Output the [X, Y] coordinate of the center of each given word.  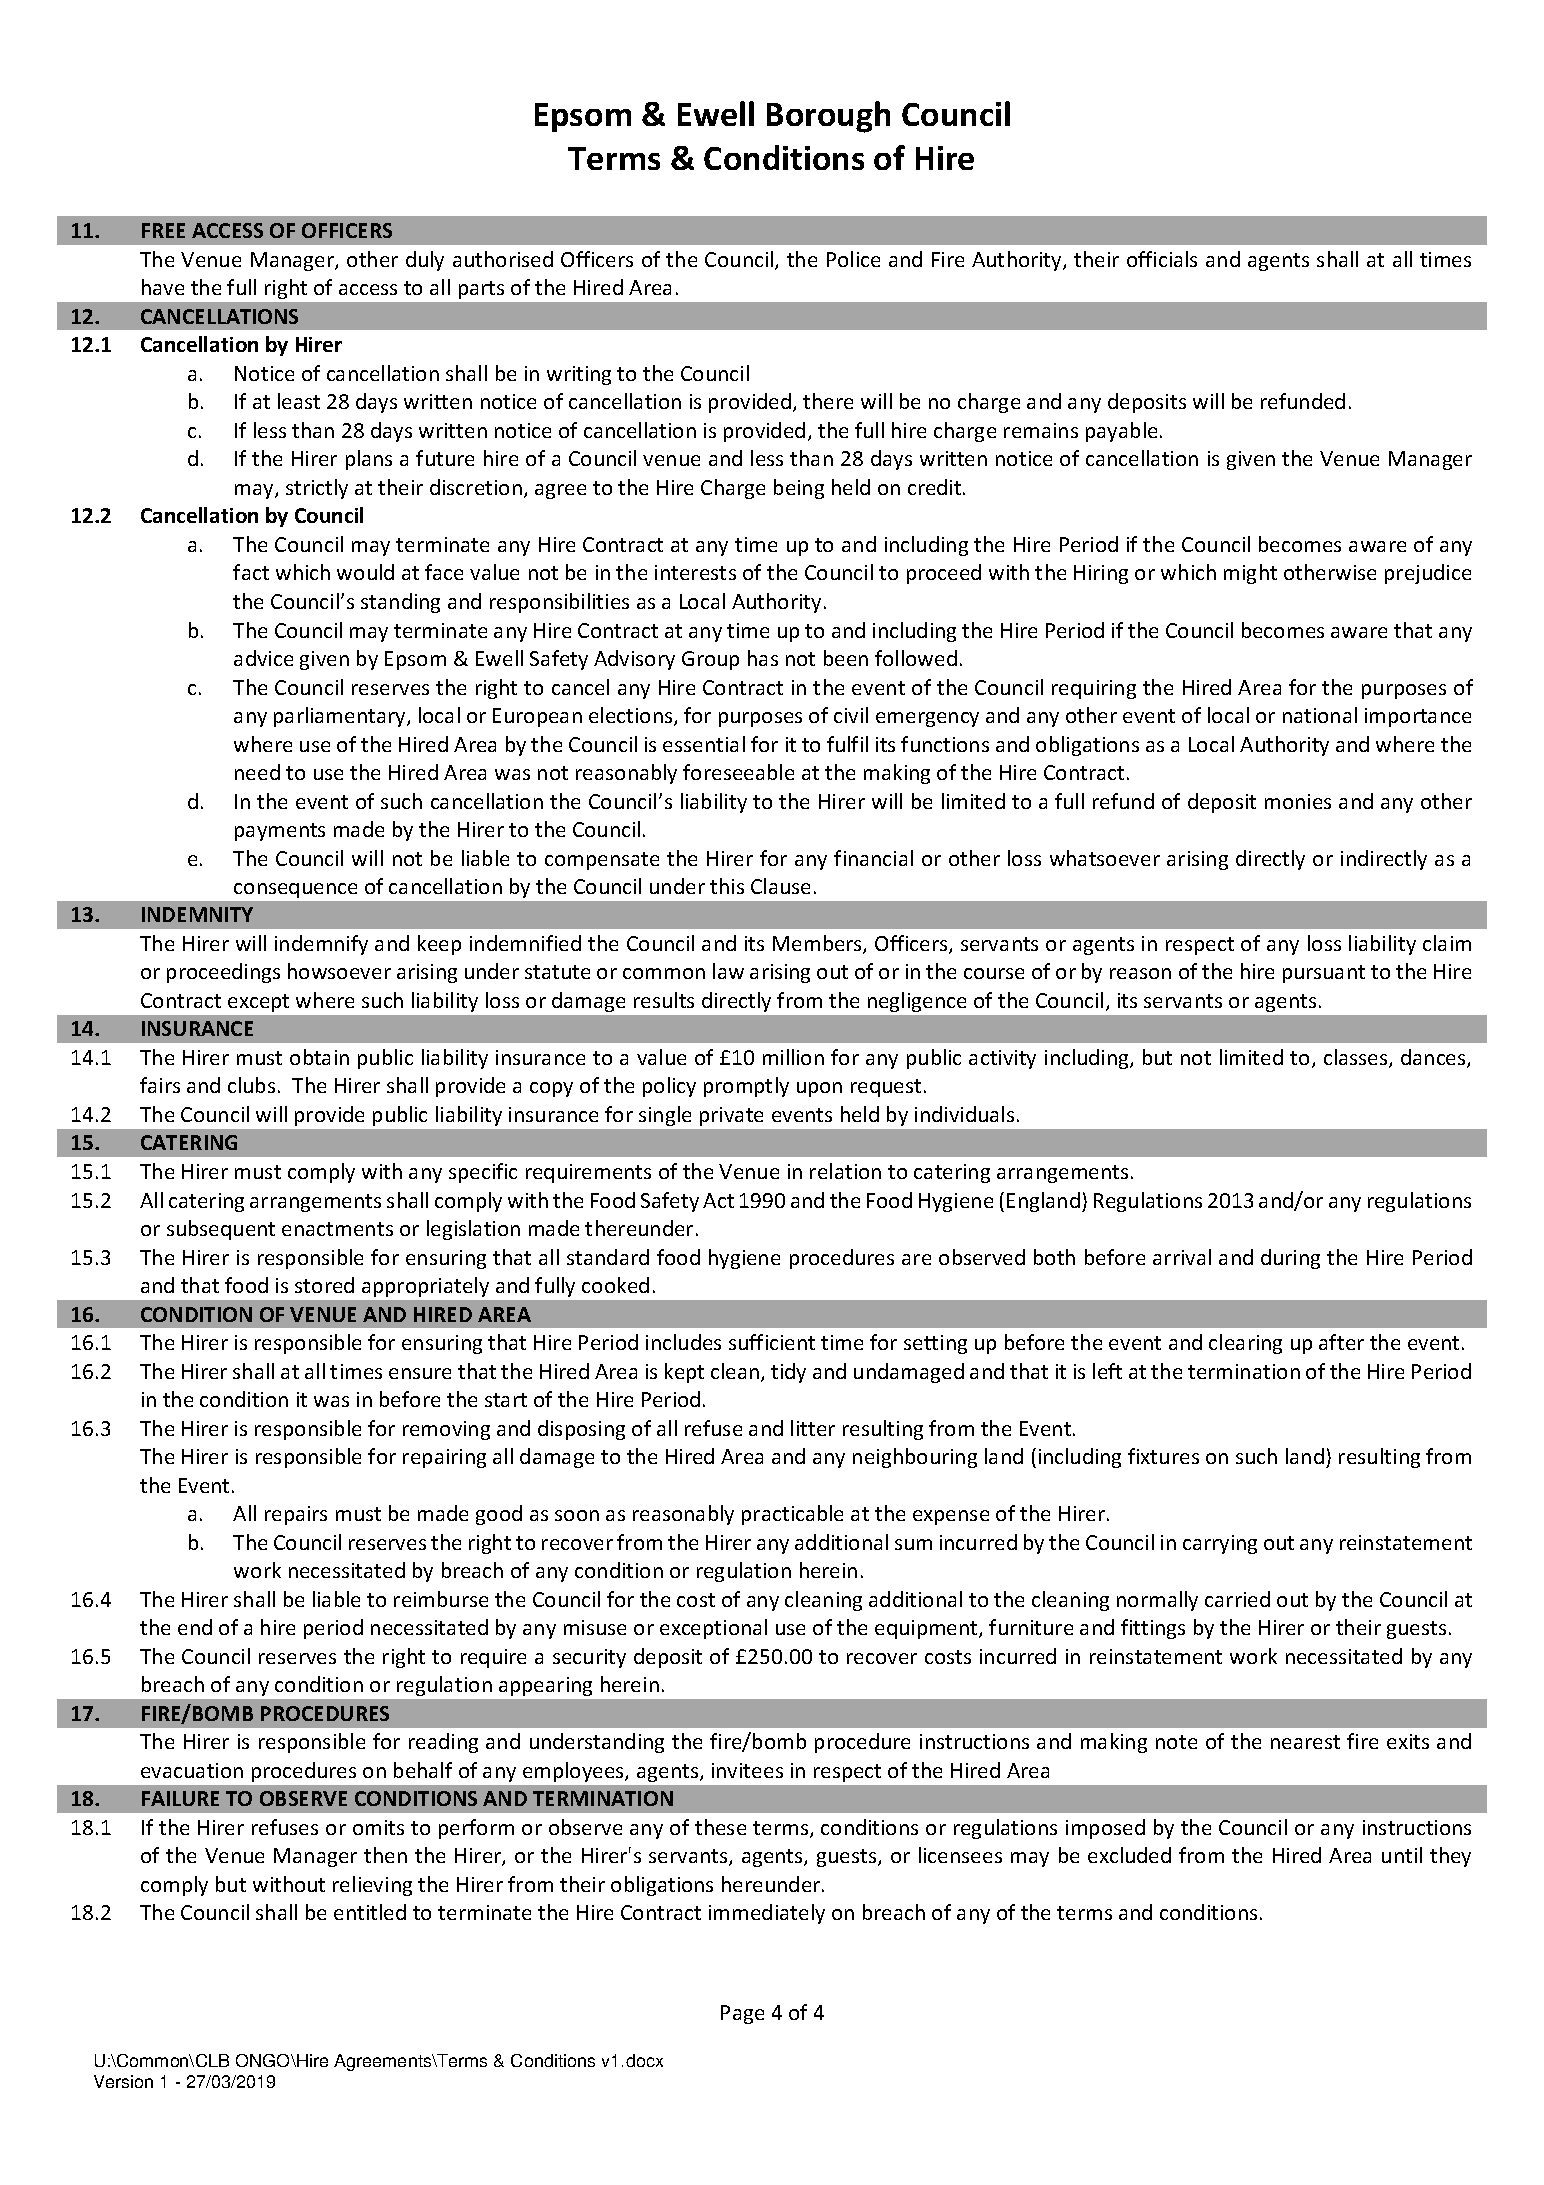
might [1250, 574]
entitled [370, 1912]
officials [1162, 259]
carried [1237, 1599]
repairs [296, 1515]
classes [1357, 1058]
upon [819, 1089]
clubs [251, 1085]
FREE [163, 230]
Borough [828, 117]
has [763, 658]
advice [263, 658]
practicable [792, 1515]
